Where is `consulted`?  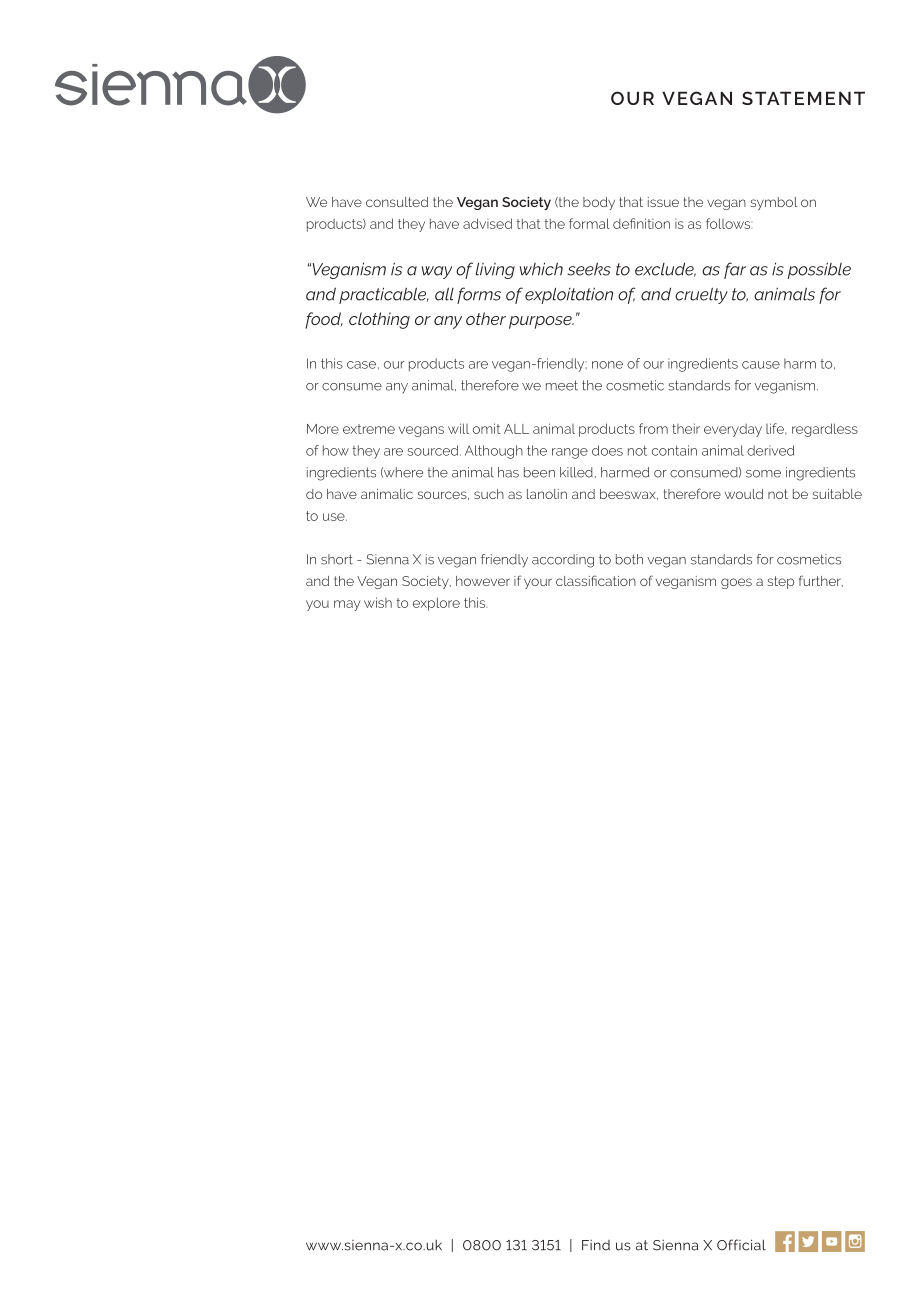 consulted is located at coordinates (397, 202).
